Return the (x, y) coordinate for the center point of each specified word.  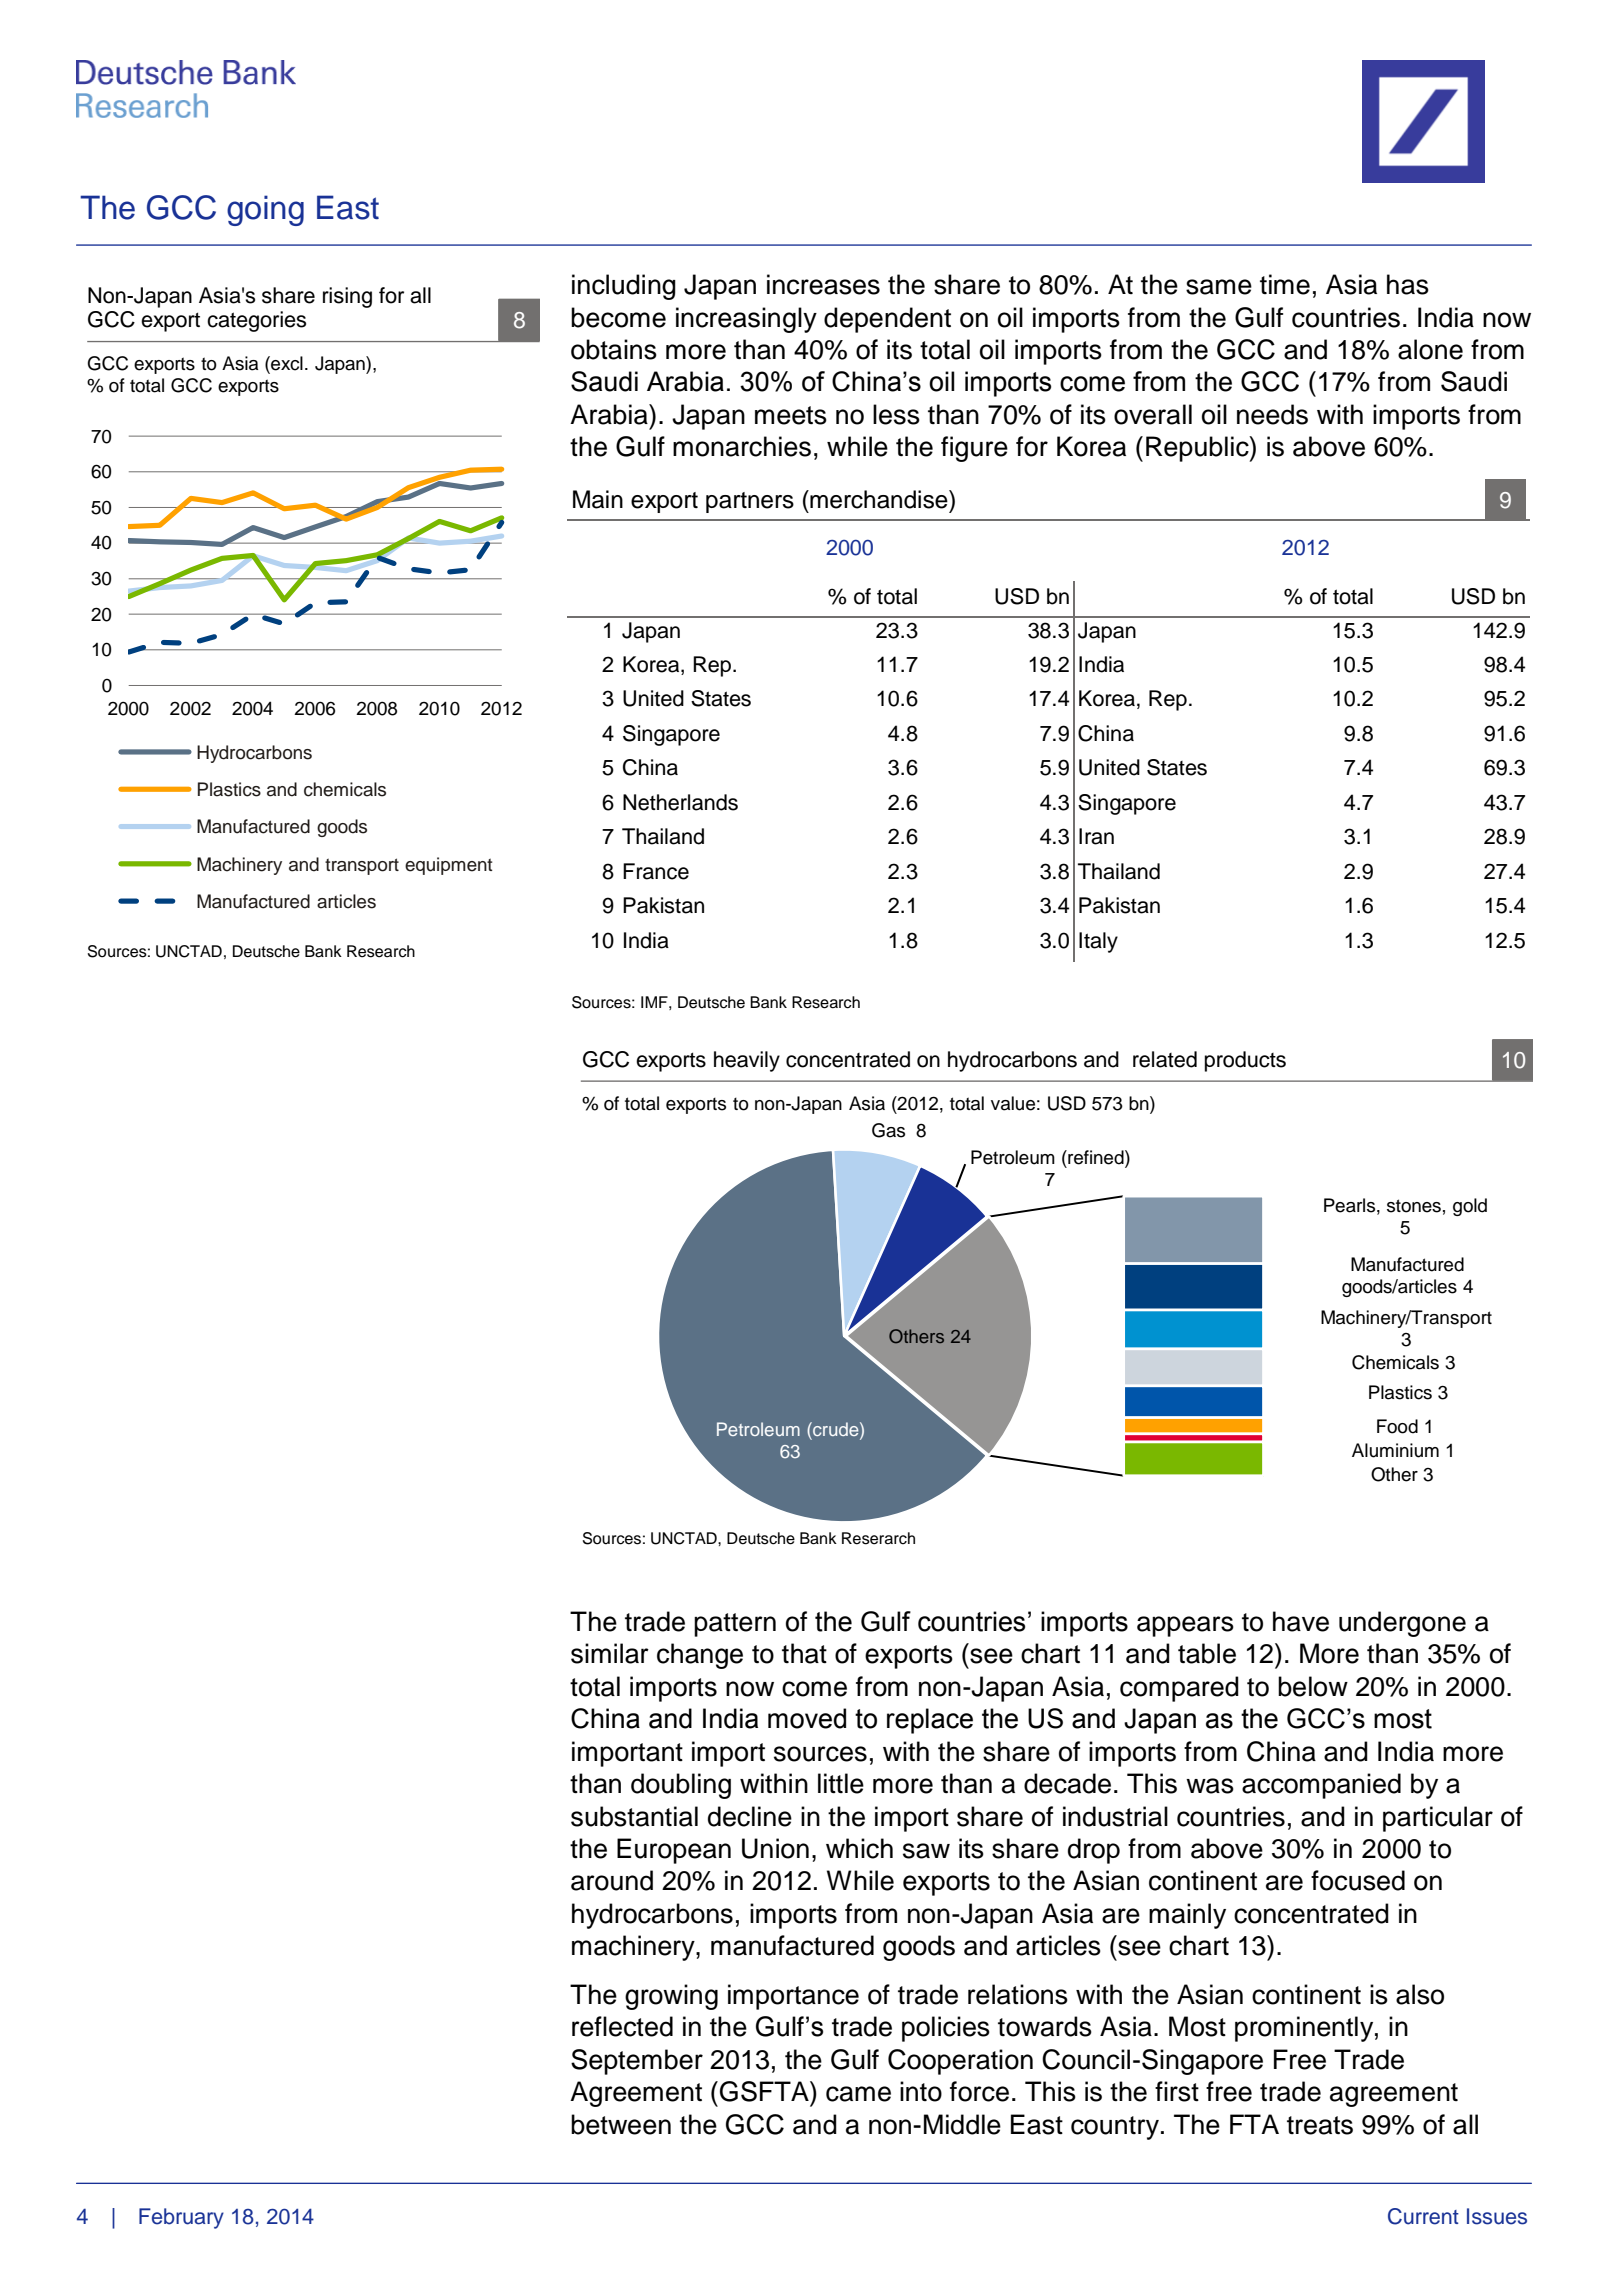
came (858, 2094)
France (656, 871)
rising (347, 297)
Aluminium (1395, 1450)
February (181, 2218)
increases (823, 284)
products (1245, 1061)
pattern (735, 1625)
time (1285, 284)
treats (1320, 2125)
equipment (448, 866)
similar (610, 1653)
